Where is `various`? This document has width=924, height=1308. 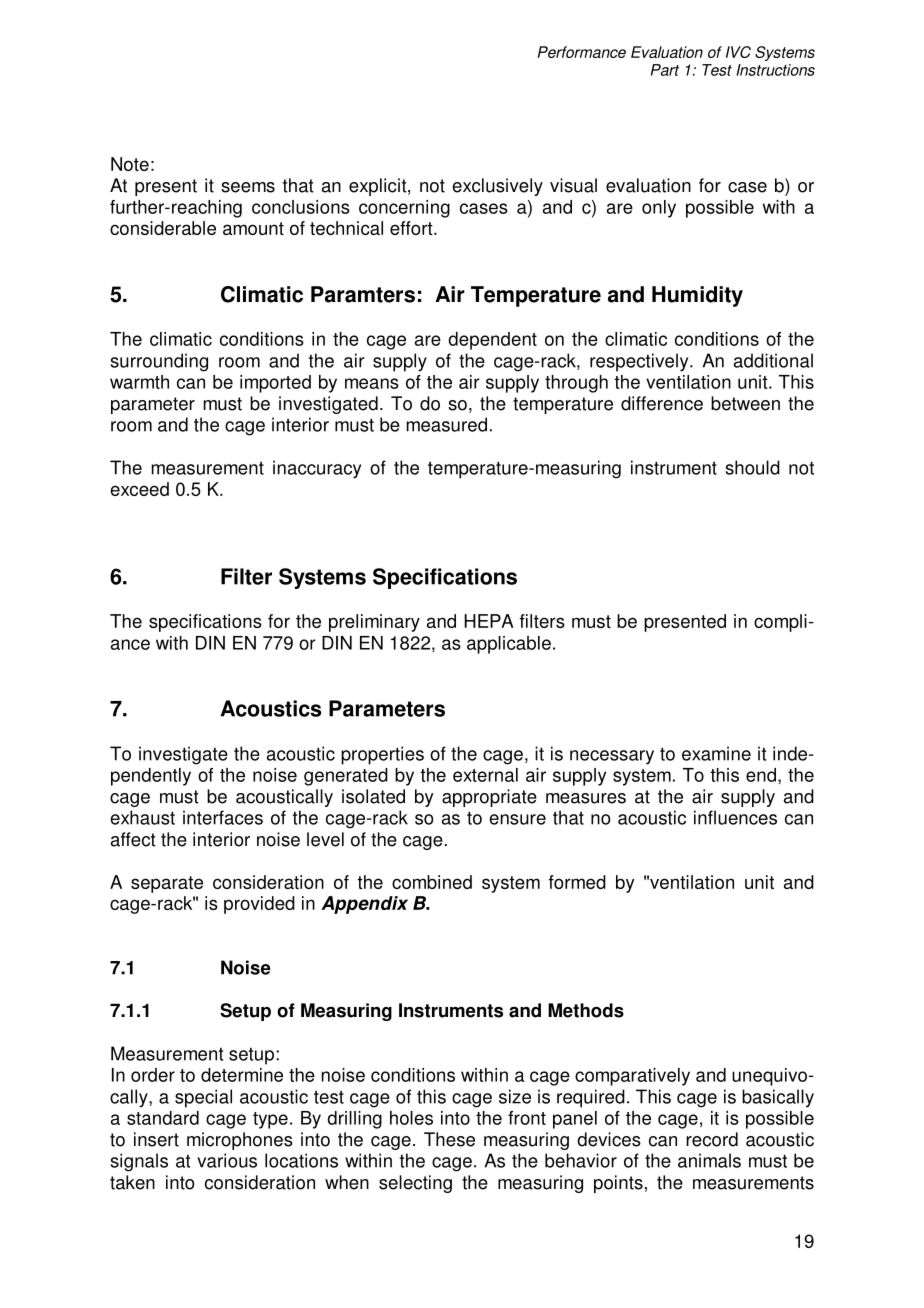
various is located at coordinates (227, 1160).
